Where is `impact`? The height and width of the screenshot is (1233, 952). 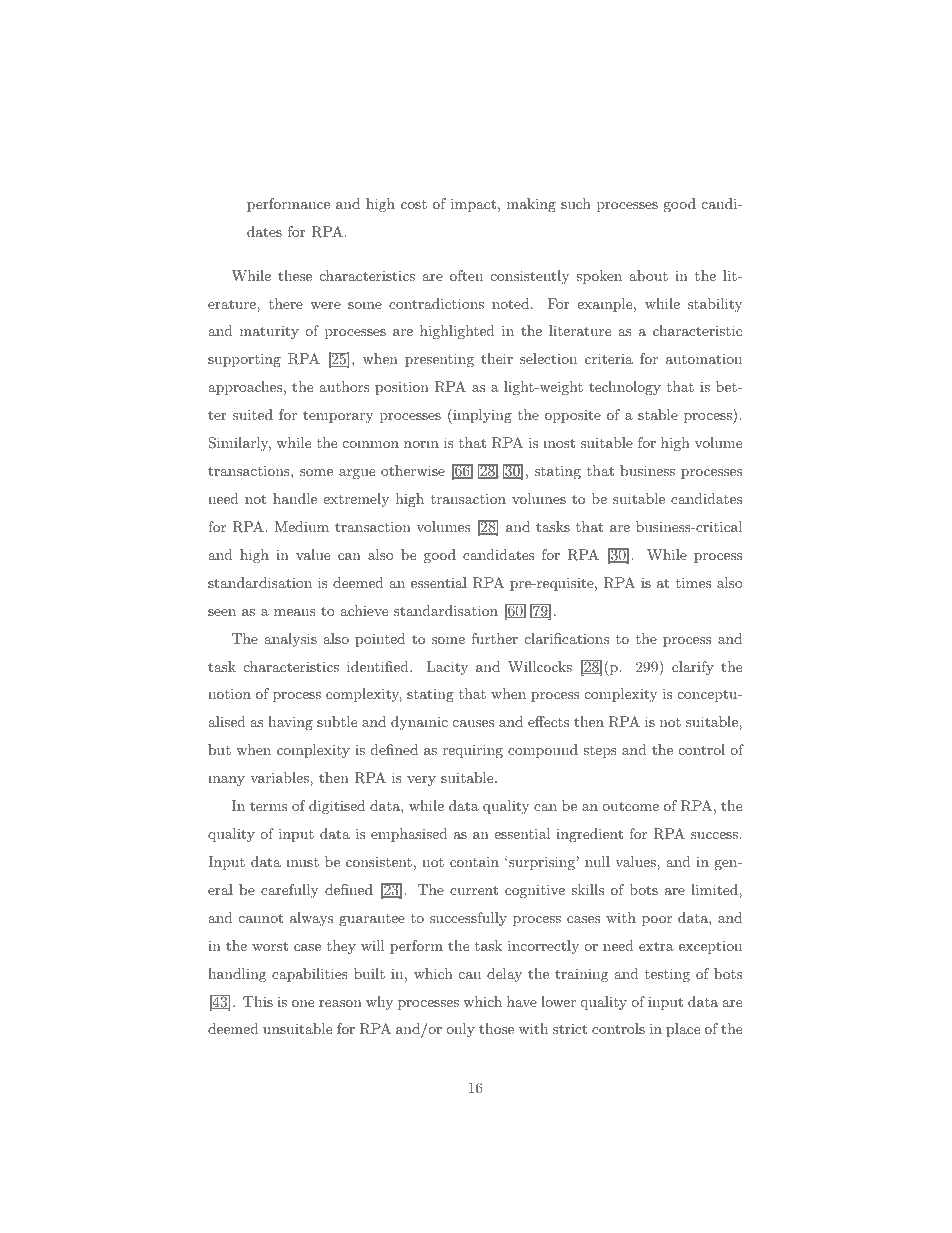 impact is located at coordinates (473, 205).
